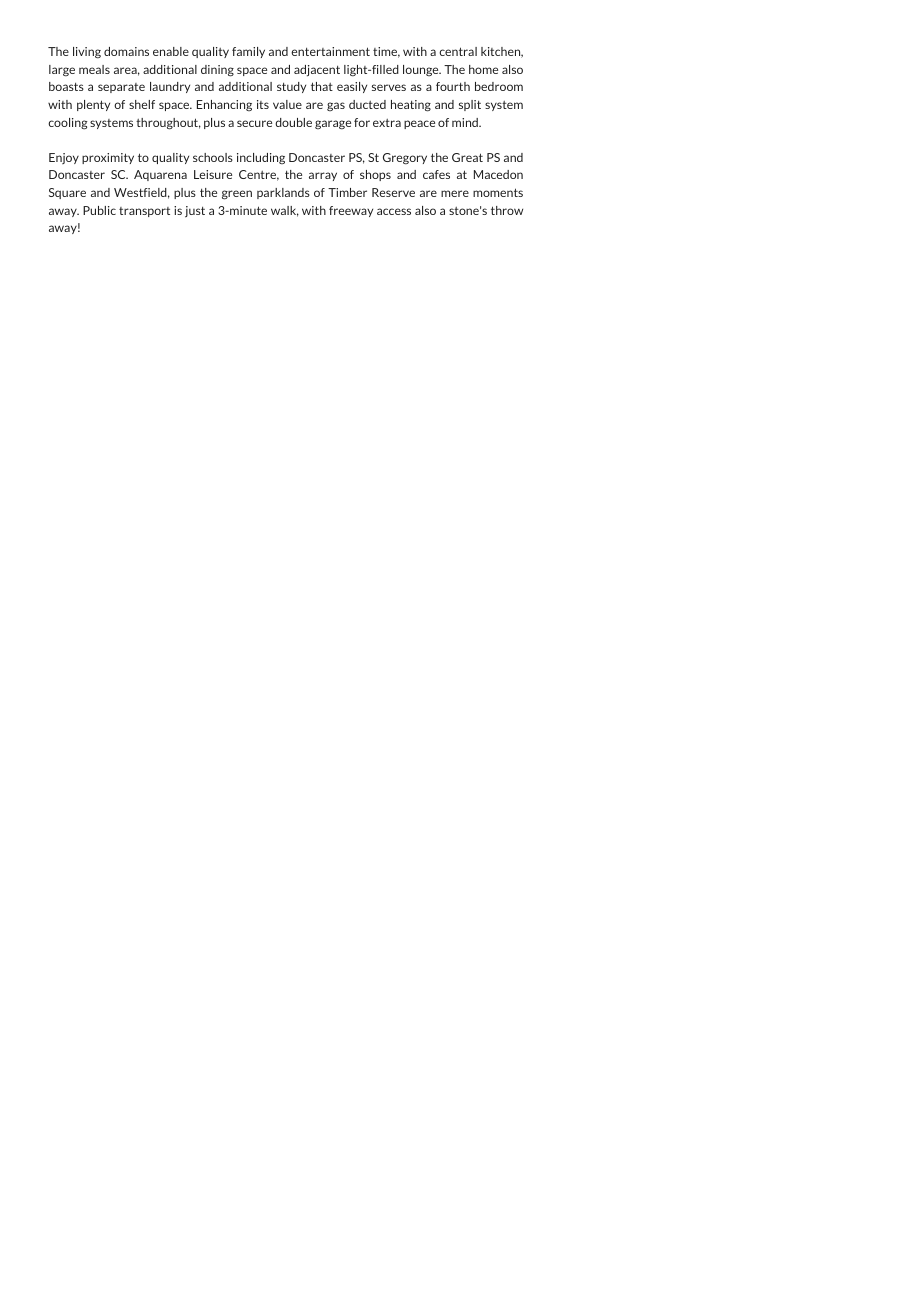 This image has width=924, height=1308. I want to click on domains, so click(126, 51).
